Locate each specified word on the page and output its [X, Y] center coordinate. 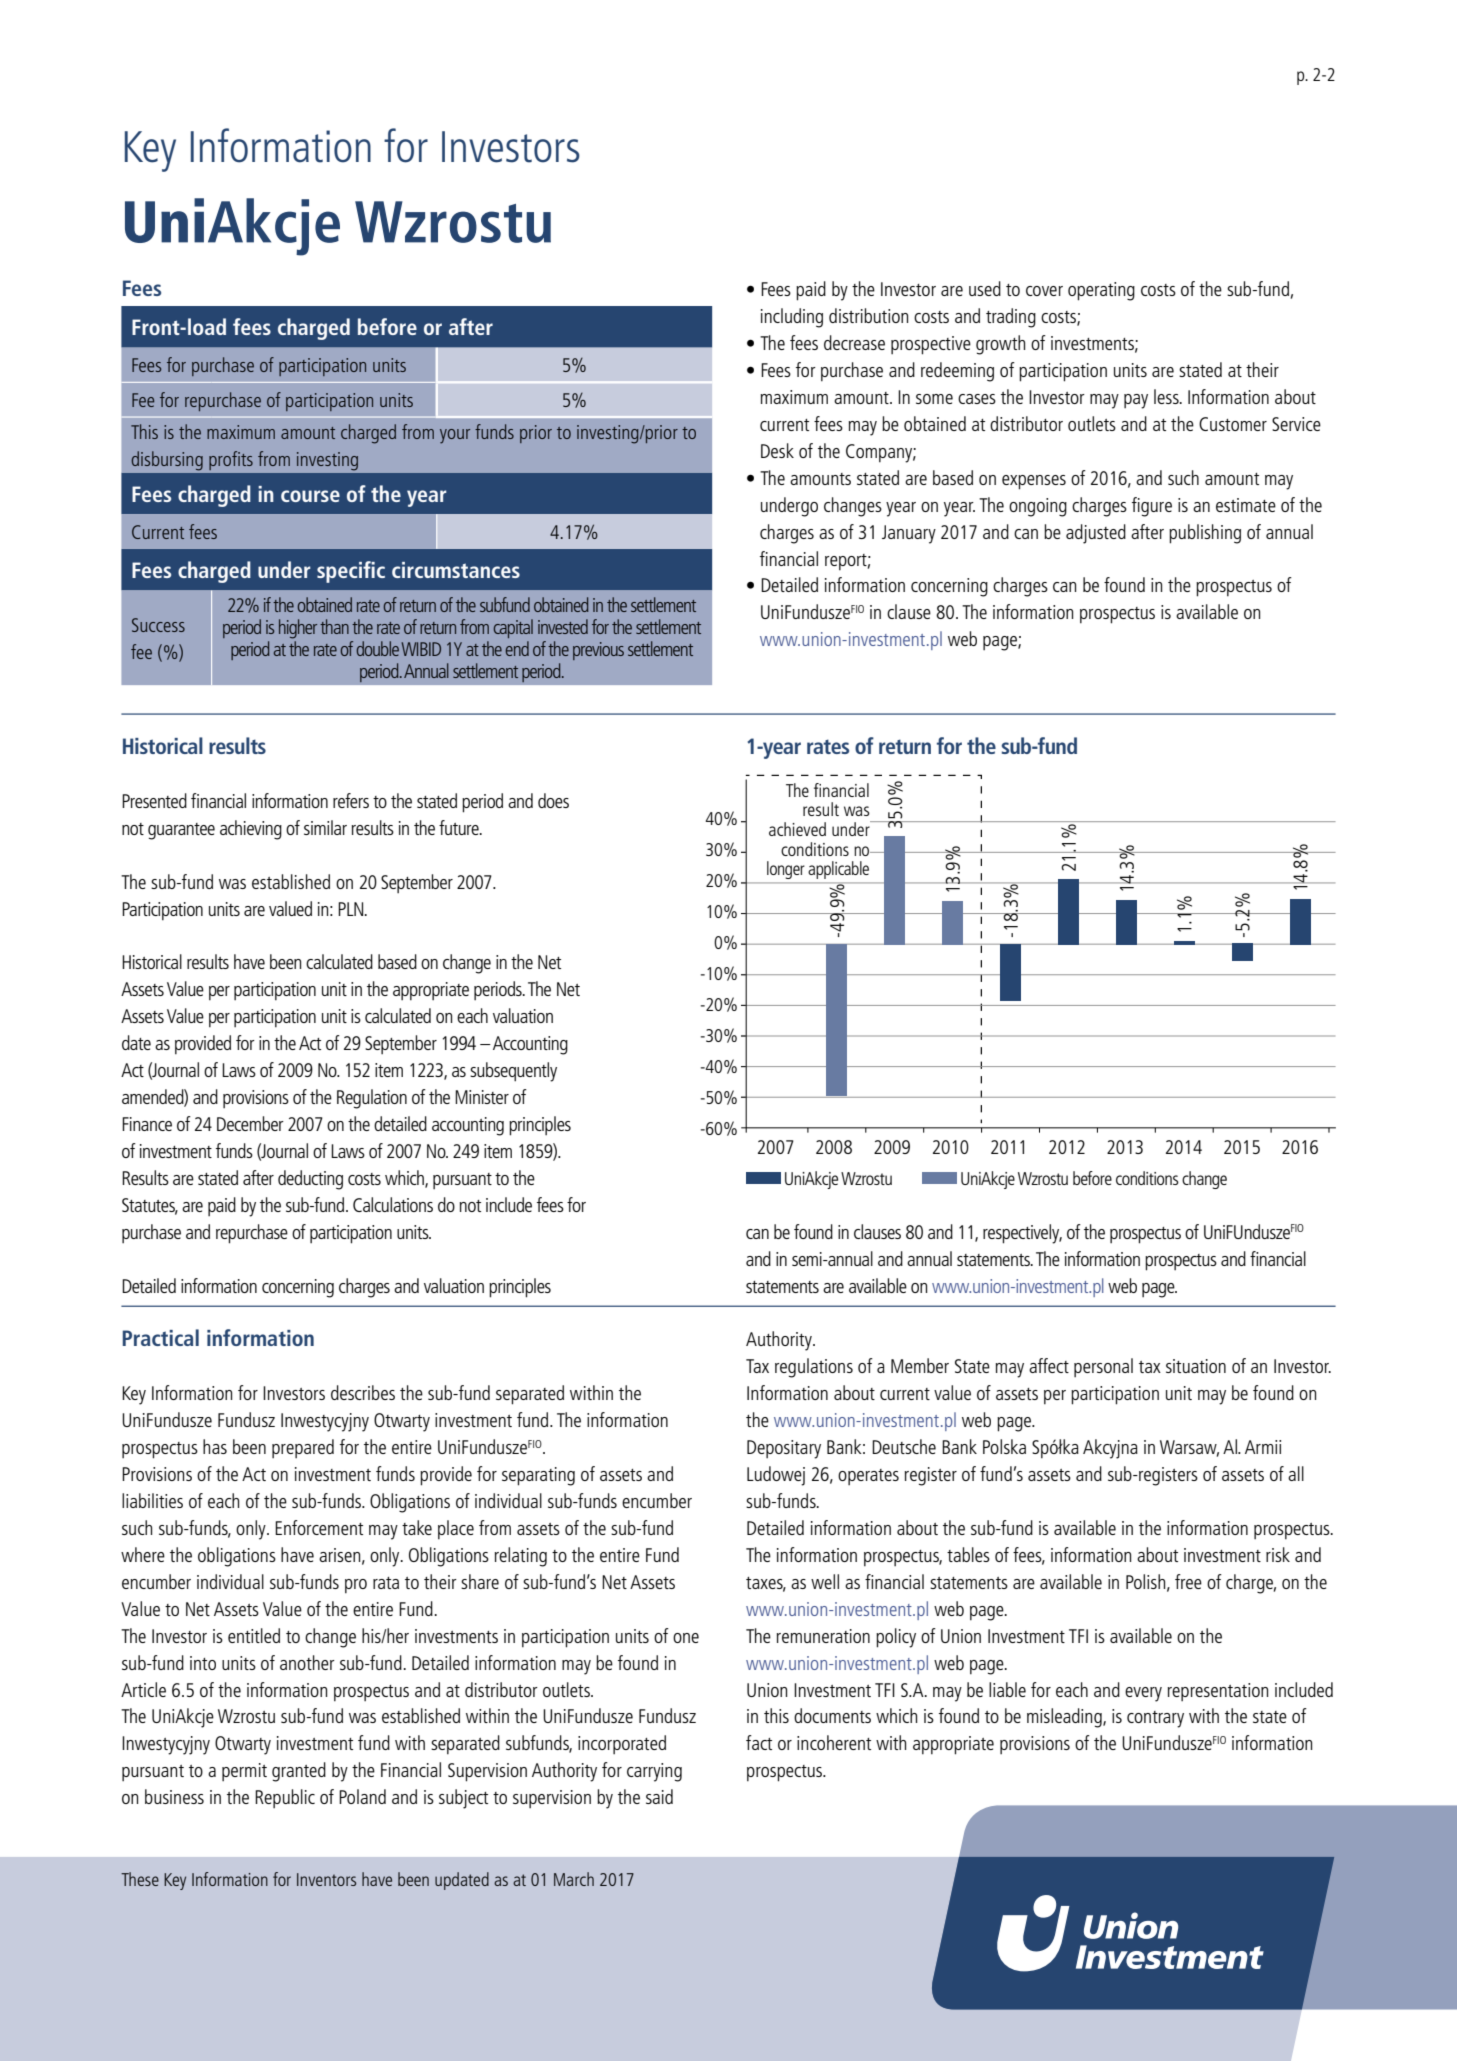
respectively [1022, 1234]
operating [1101, 291]
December [250, 1123]
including [792, 318]
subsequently [513, 1072]
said [659, 1796]
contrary [1155, 1719]
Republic [285, 1798]
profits [231, 460]
